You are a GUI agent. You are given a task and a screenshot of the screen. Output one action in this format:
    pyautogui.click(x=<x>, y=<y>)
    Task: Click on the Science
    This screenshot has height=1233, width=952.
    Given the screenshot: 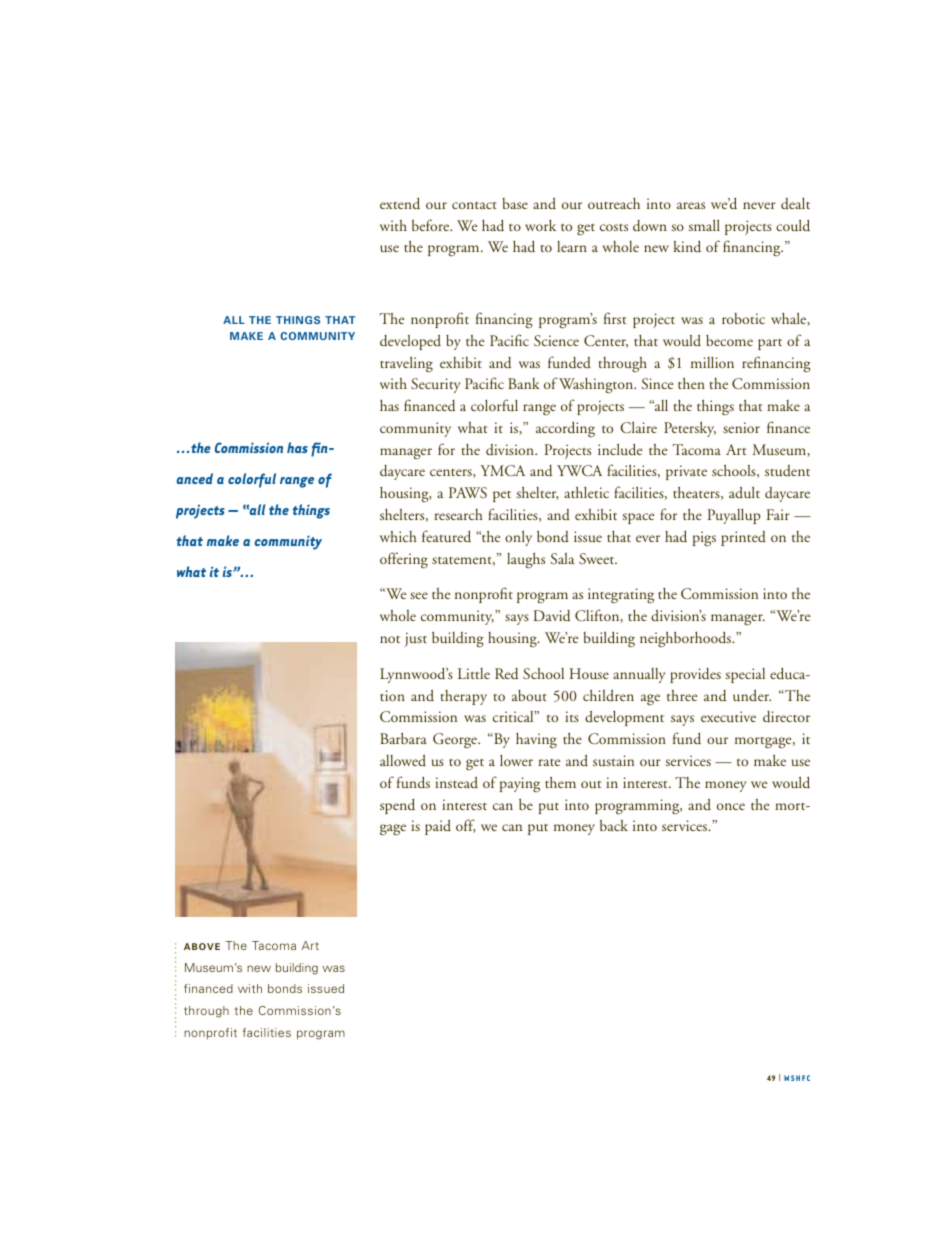 What is the action you would take?
    pyautogui.click(x=556, y=340)
